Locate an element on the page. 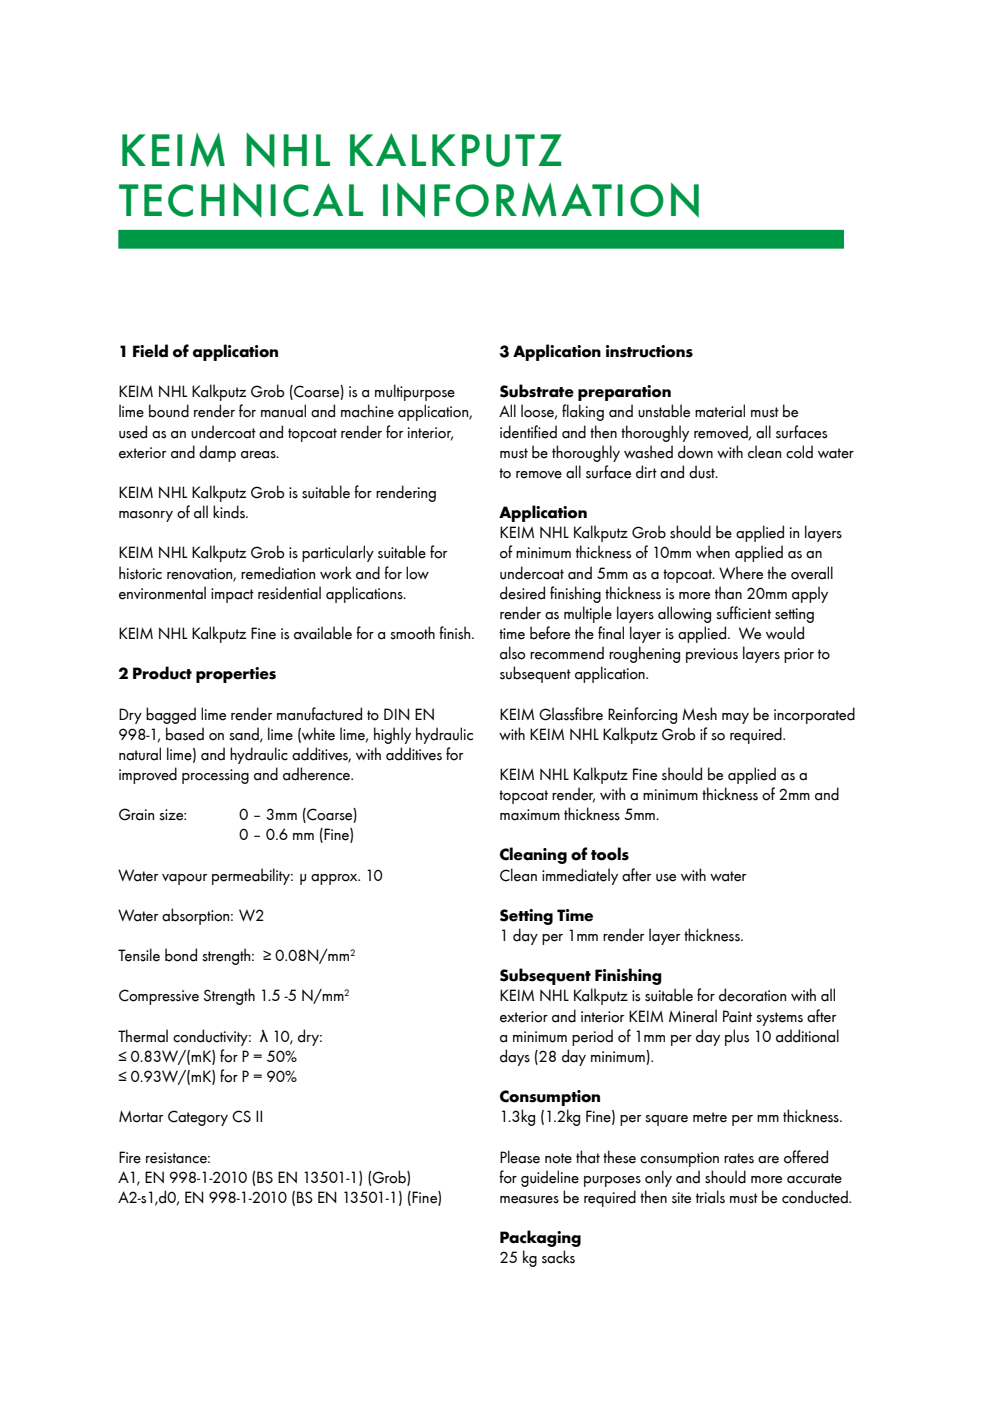  immediately is located at coordinates (580, 876).
